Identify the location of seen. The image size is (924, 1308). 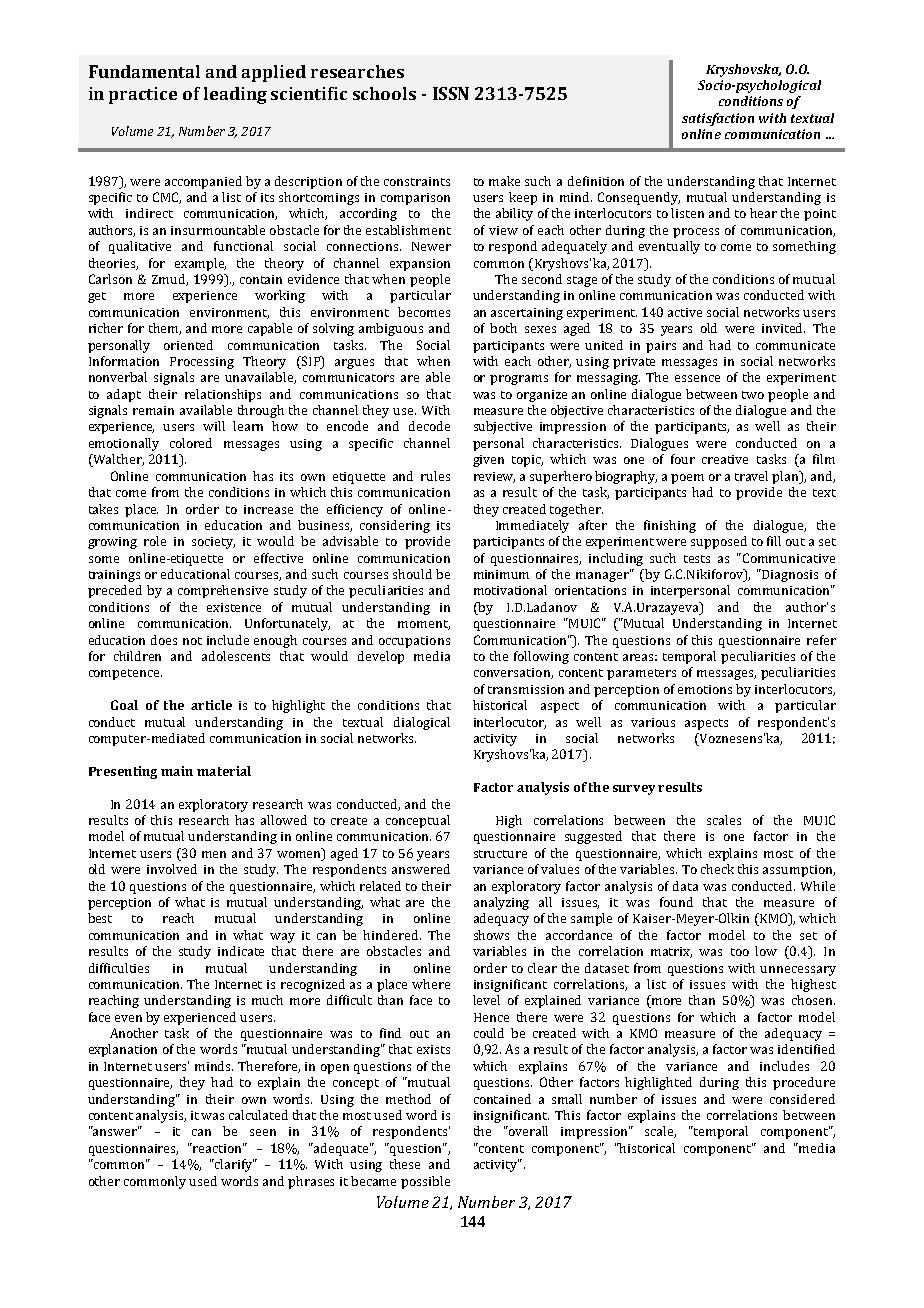
(263, 1132).
